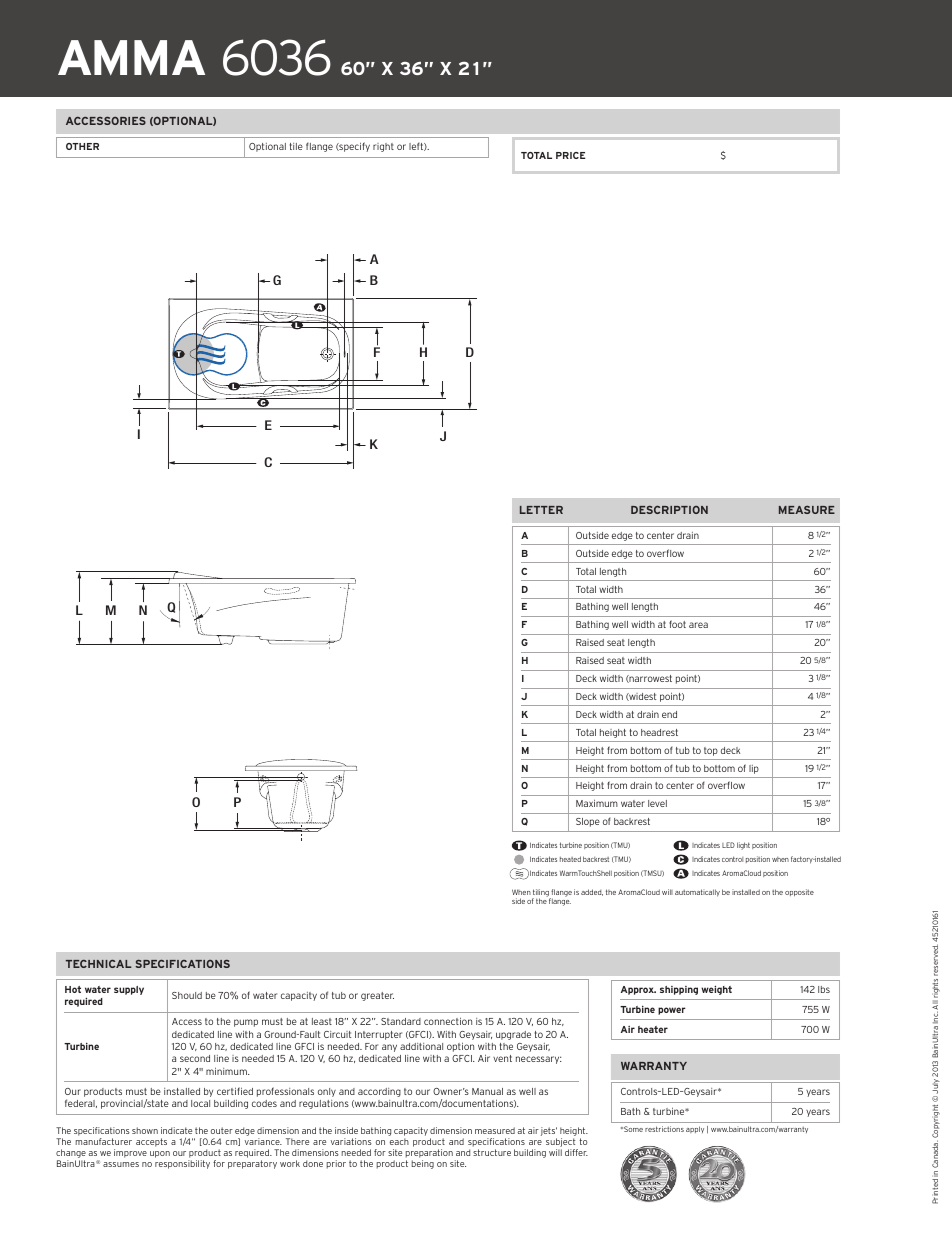  Describe the element at coordinates (99, 964) in the screenshot. I see `TECHNICAL` at that location.
